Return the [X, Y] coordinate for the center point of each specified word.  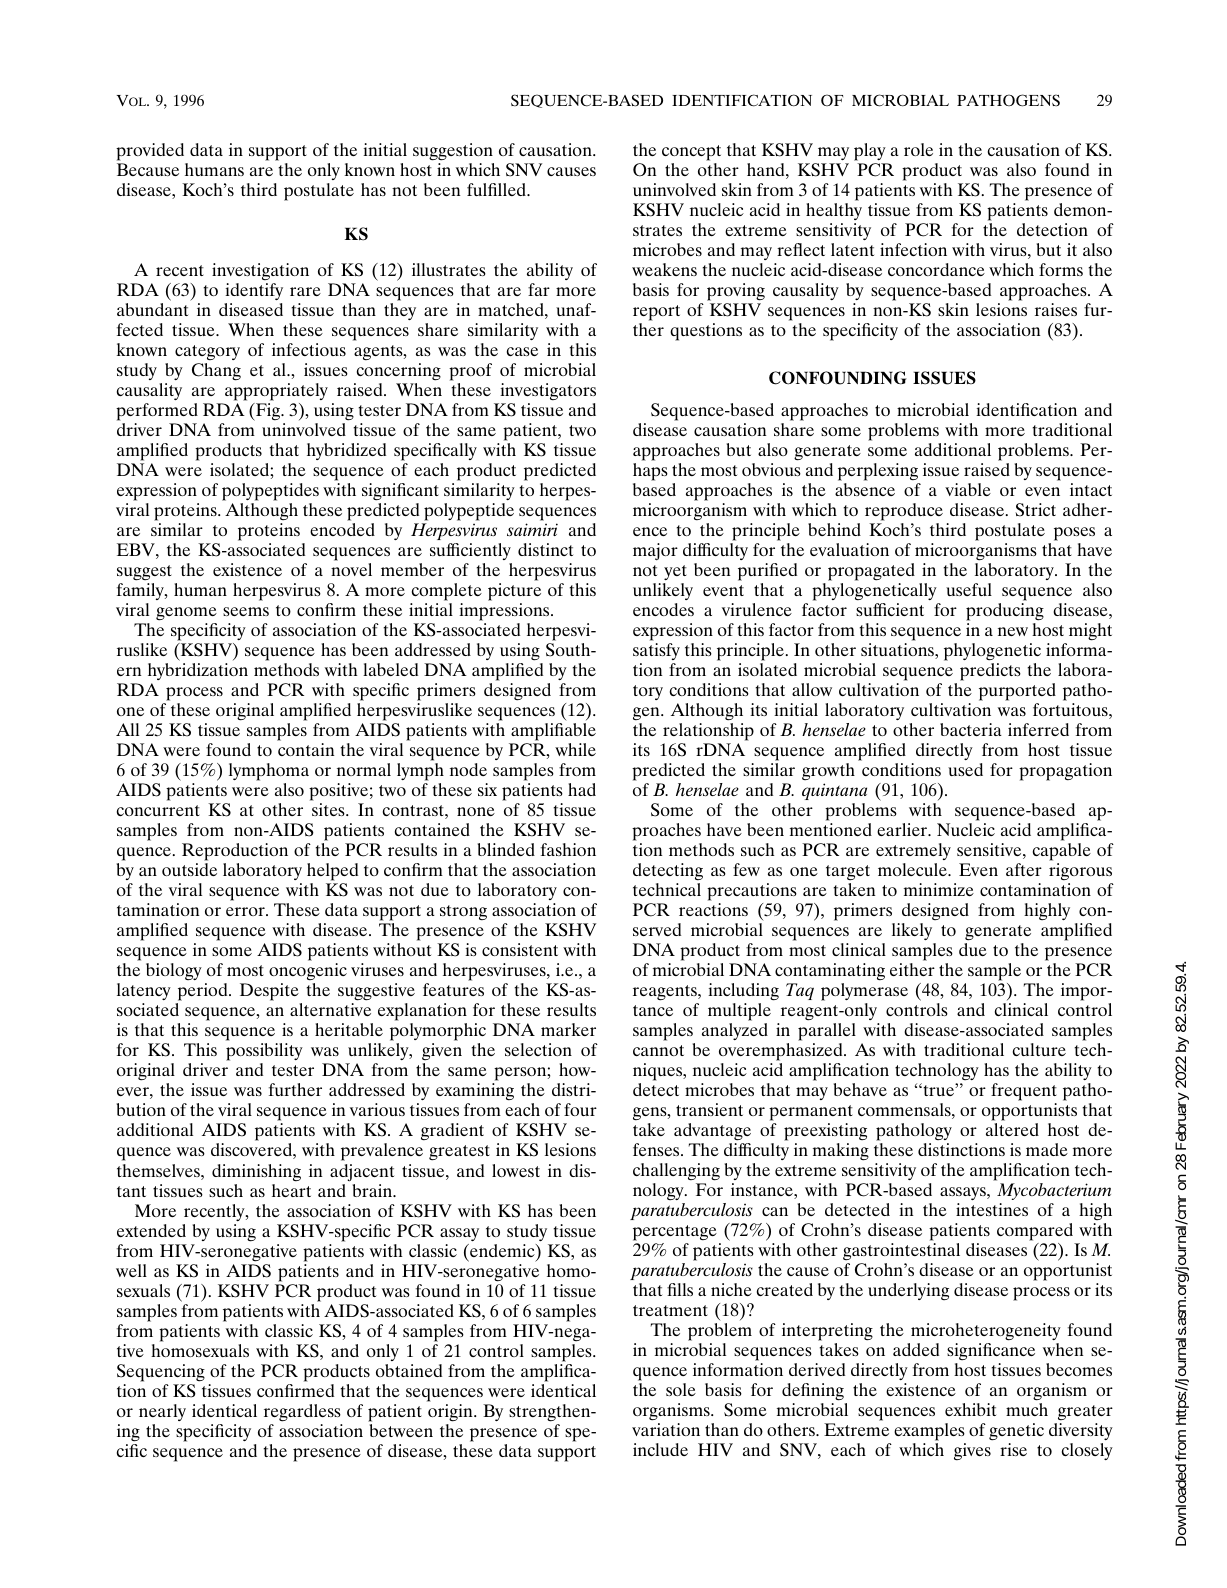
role [918, 149]
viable [968, 489]
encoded [342, 529]
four [580, 1109]
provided [151, 153]
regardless [302, 1413]
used [965, 769]
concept [691, 153]
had [582, 789]
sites [329, 809]
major [655, 551]
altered [1012, 1129]
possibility [264, 1053]
